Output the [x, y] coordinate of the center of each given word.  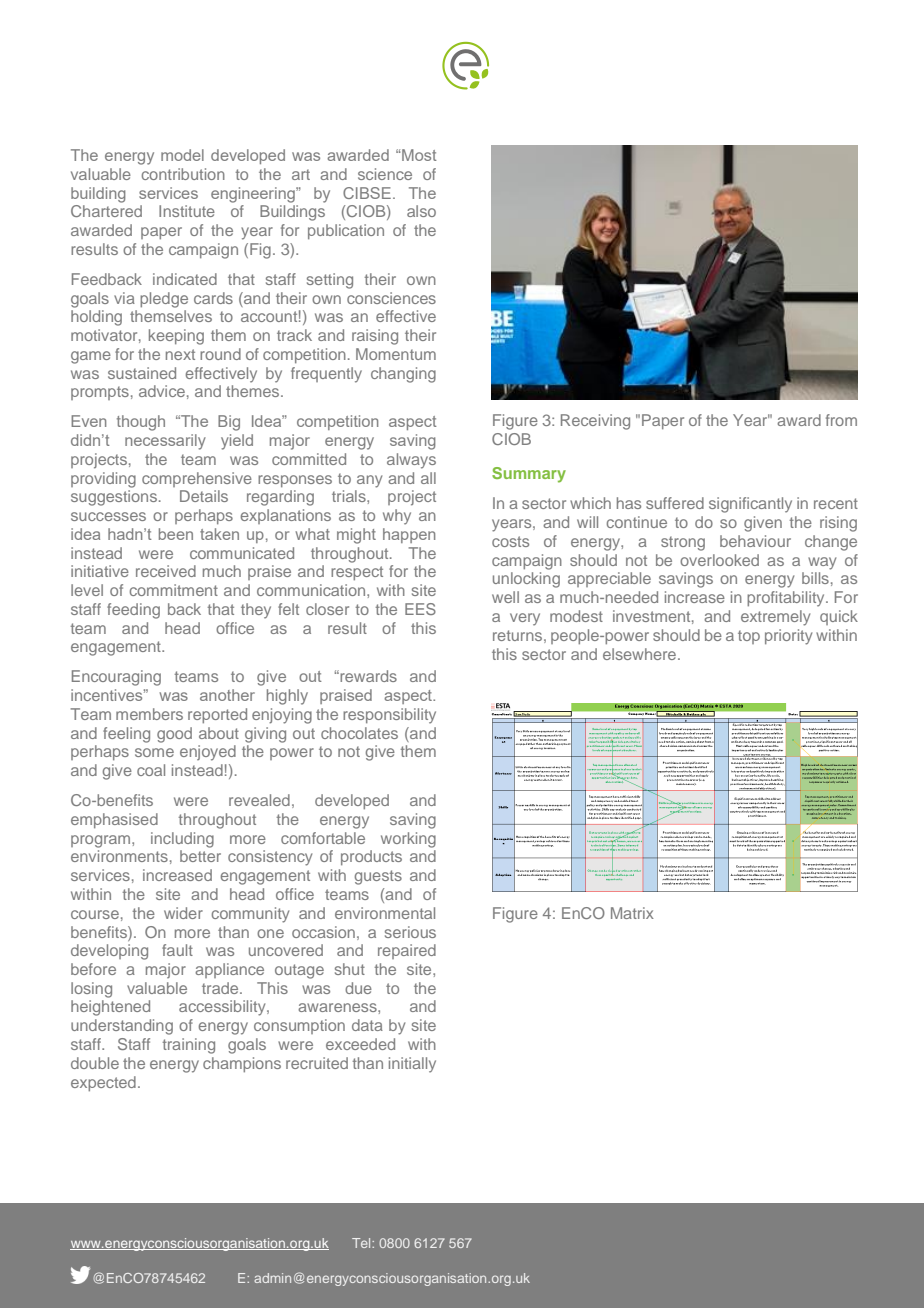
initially [412, 1065]
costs [510, 541]
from [841, 420]
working [408, 840]
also [421, 211]
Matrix [632, 913]
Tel [362, 1243]
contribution [183, 174]
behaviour [755, 541]
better [200, 856]
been [176, 534]
